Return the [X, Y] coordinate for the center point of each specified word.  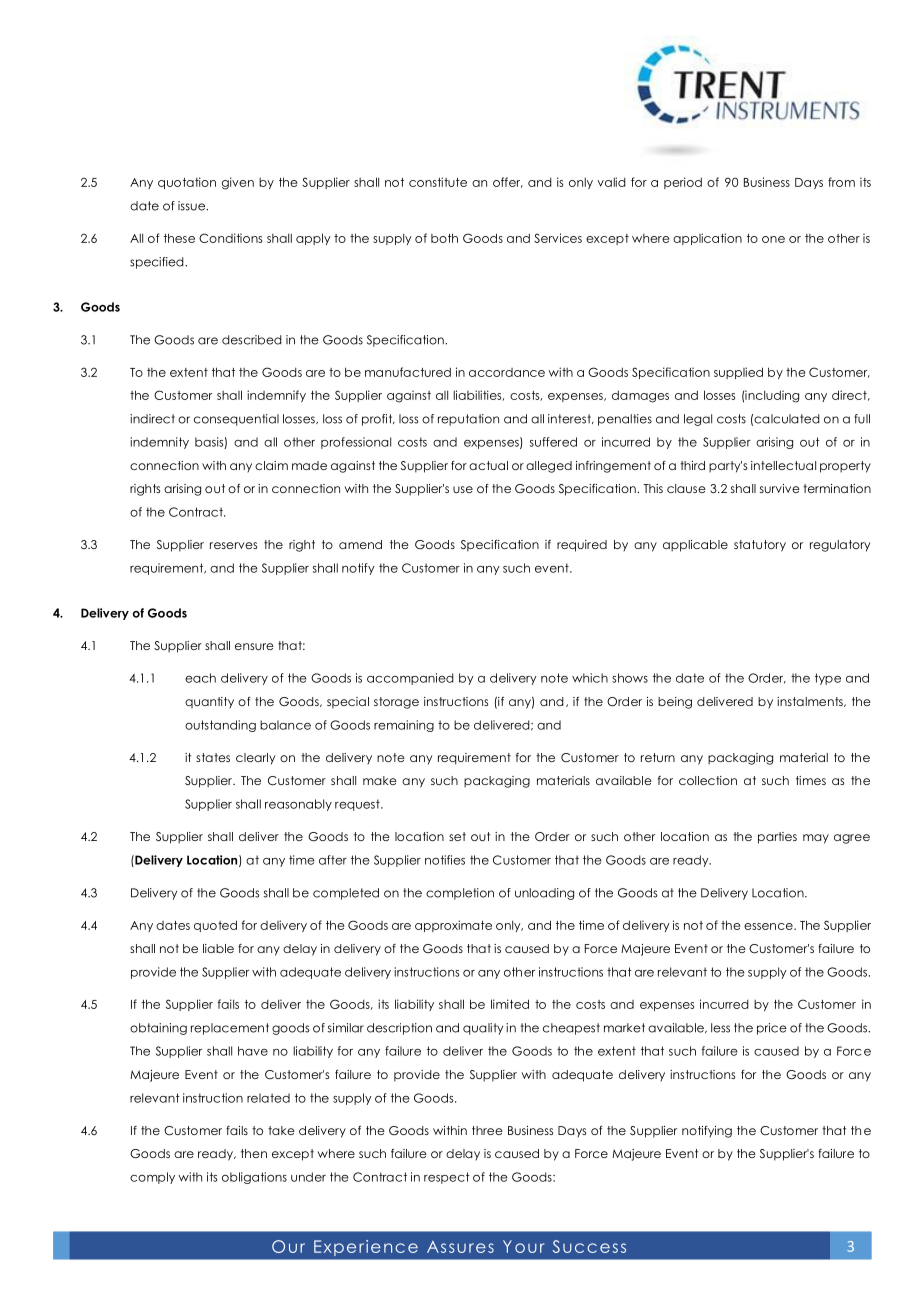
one [773, 239]
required [582, 546]
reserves [233, 545]
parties [777, 838]
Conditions [230, 238]
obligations [254, 1178]
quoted [215, 926]
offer [508, 182]
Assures [460, 1247]
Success [589, 1246]
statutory [760, 546]
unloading [544, 894]
